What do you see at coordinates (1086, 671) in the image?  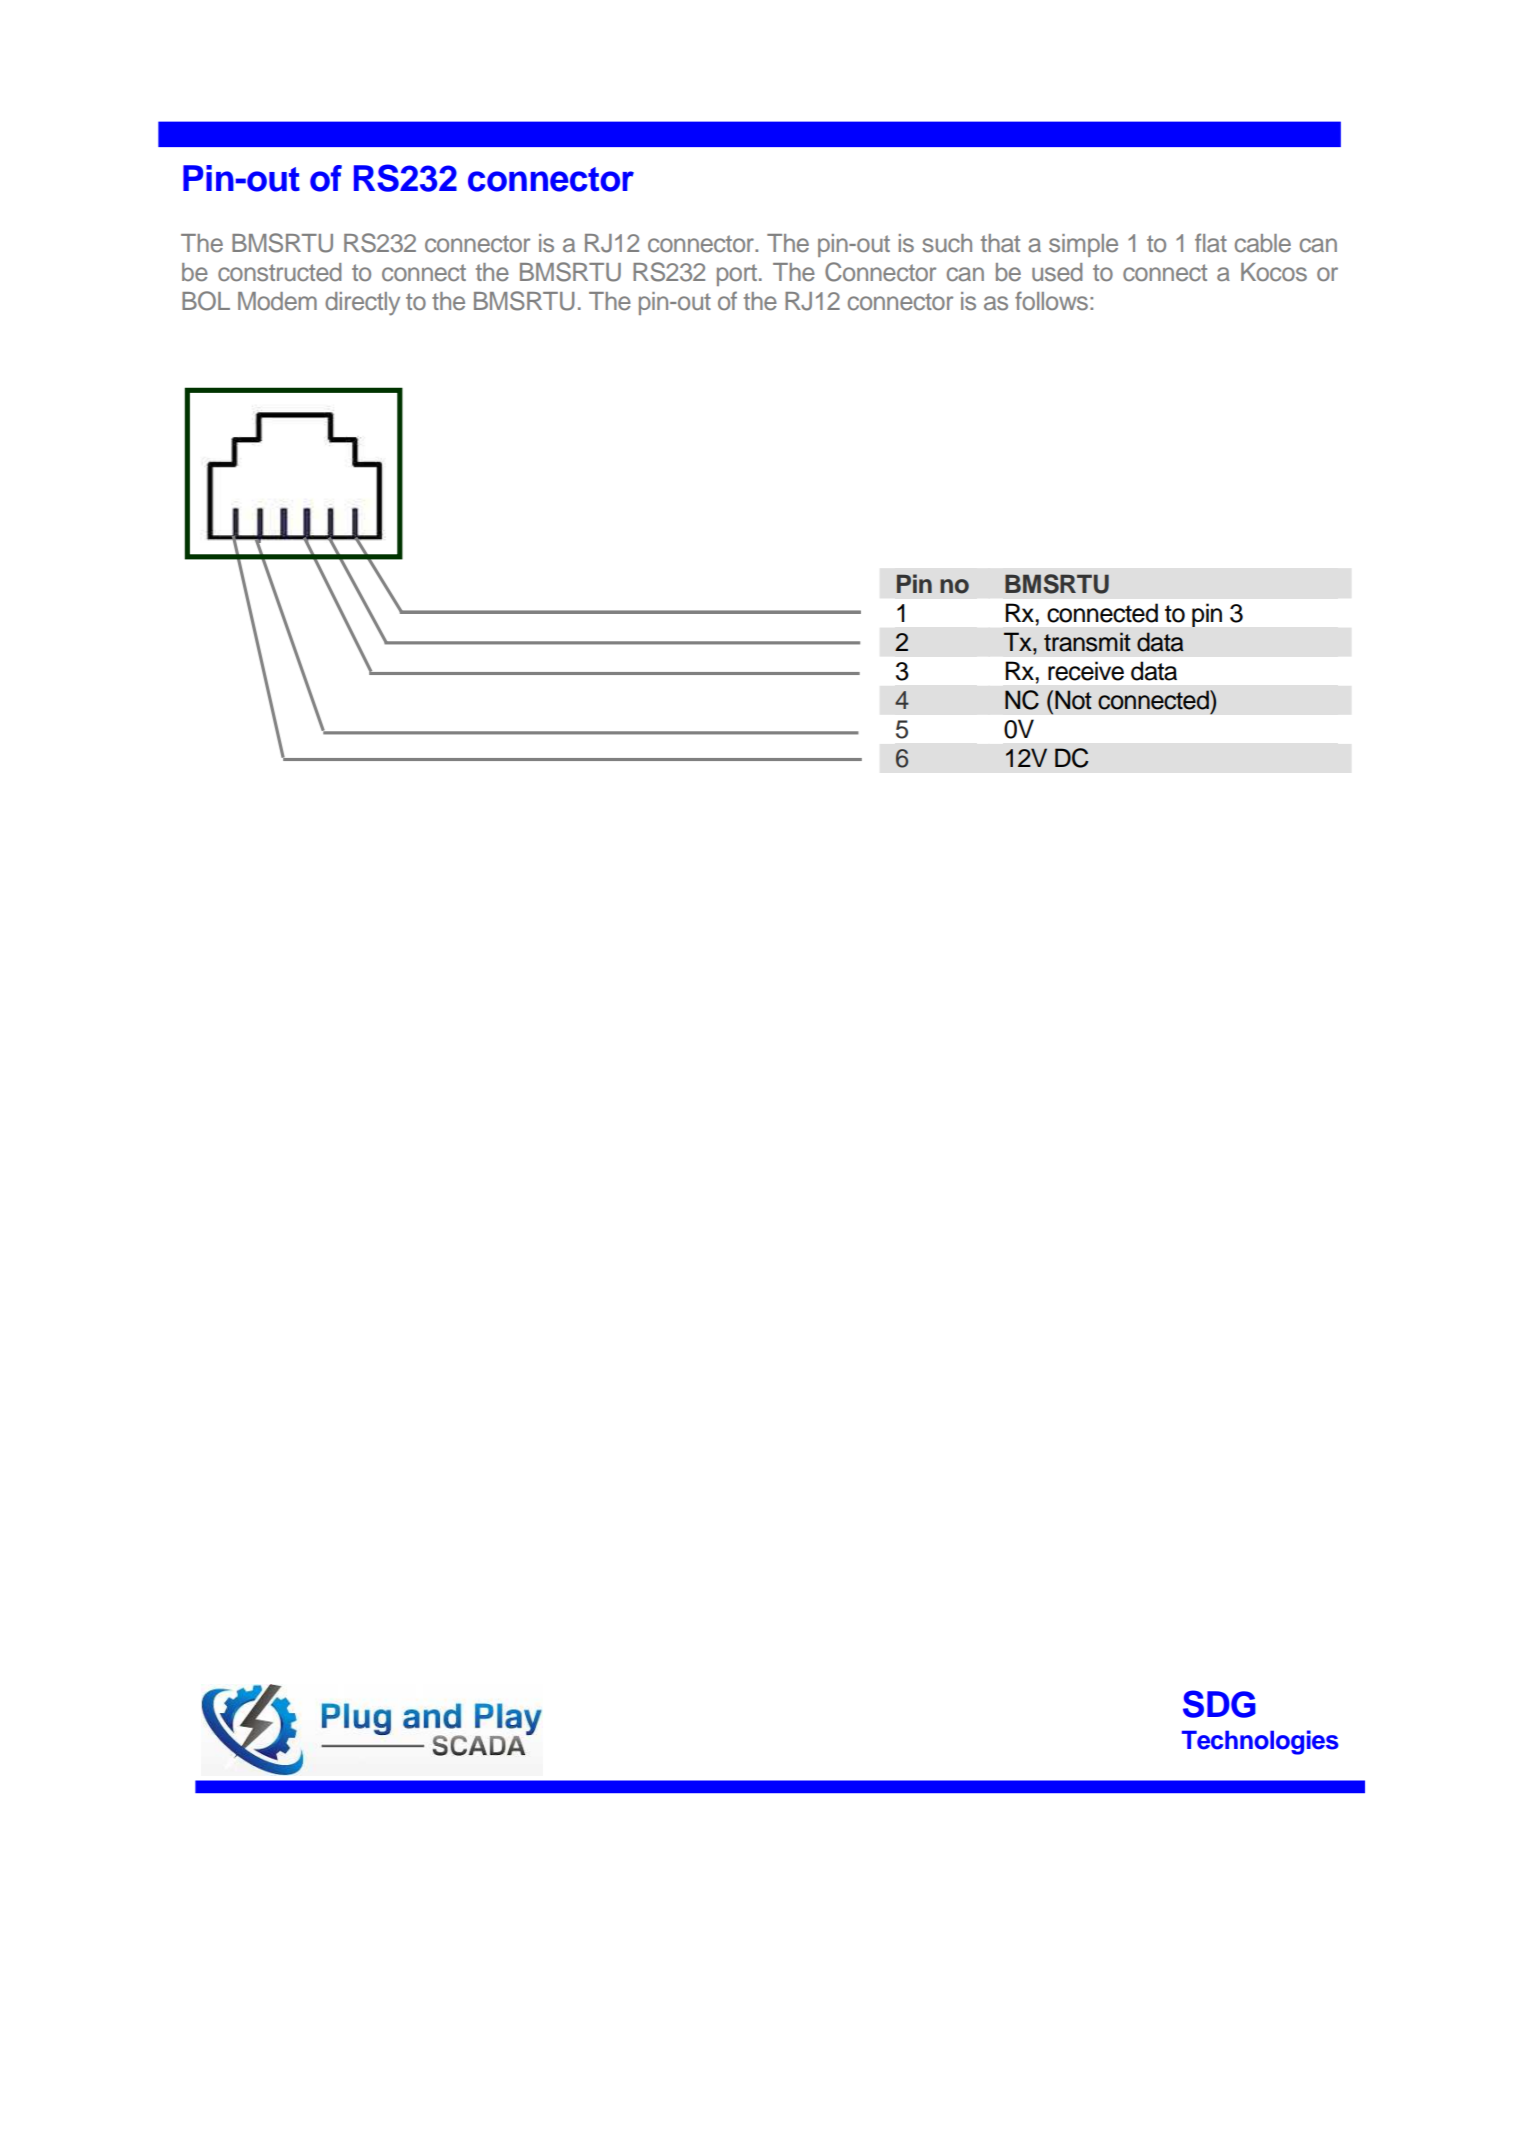 I see `receive` at bounding box center [1086, 671].
